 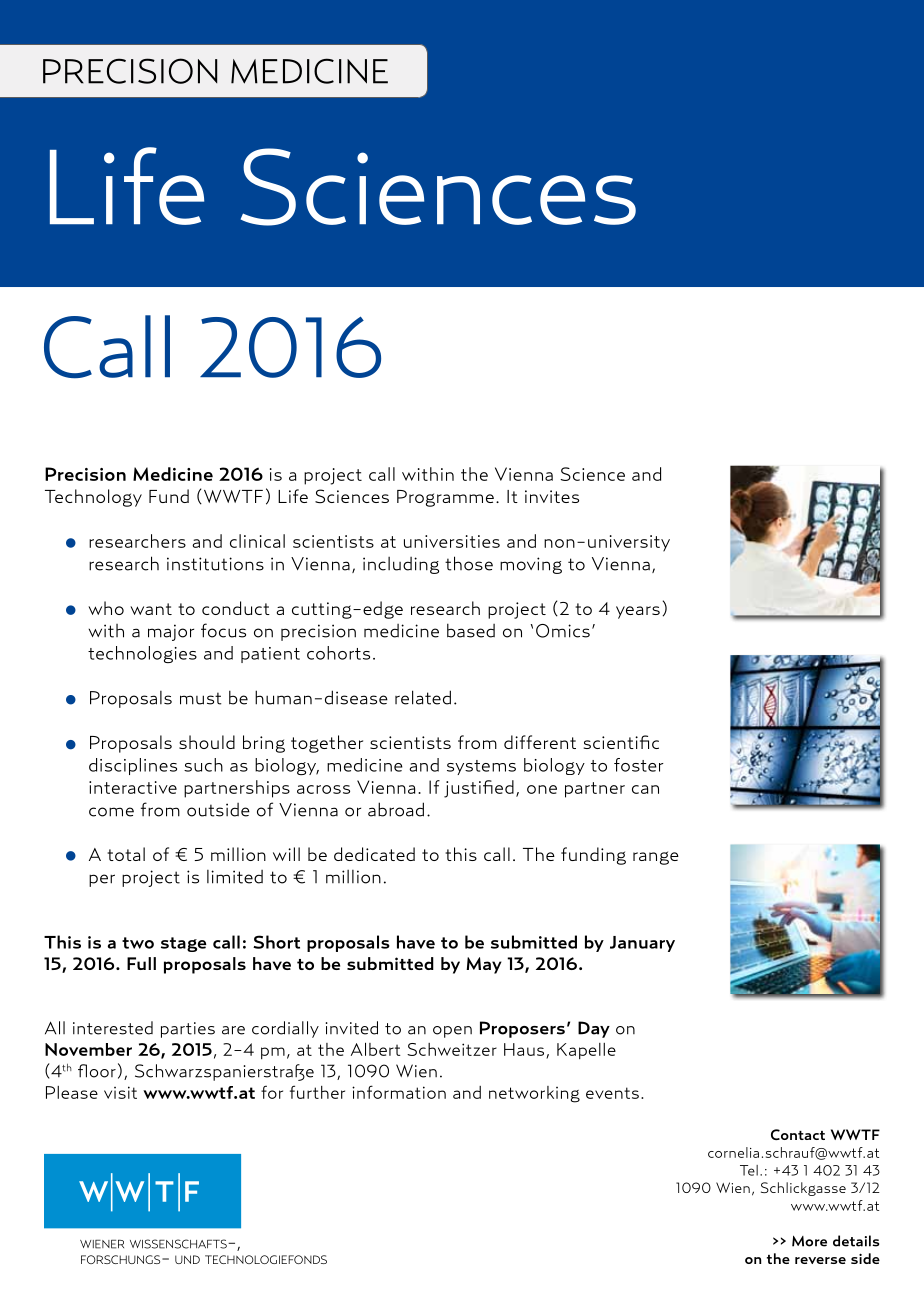 I want to click on scientific, so click(x=621, y=742).
